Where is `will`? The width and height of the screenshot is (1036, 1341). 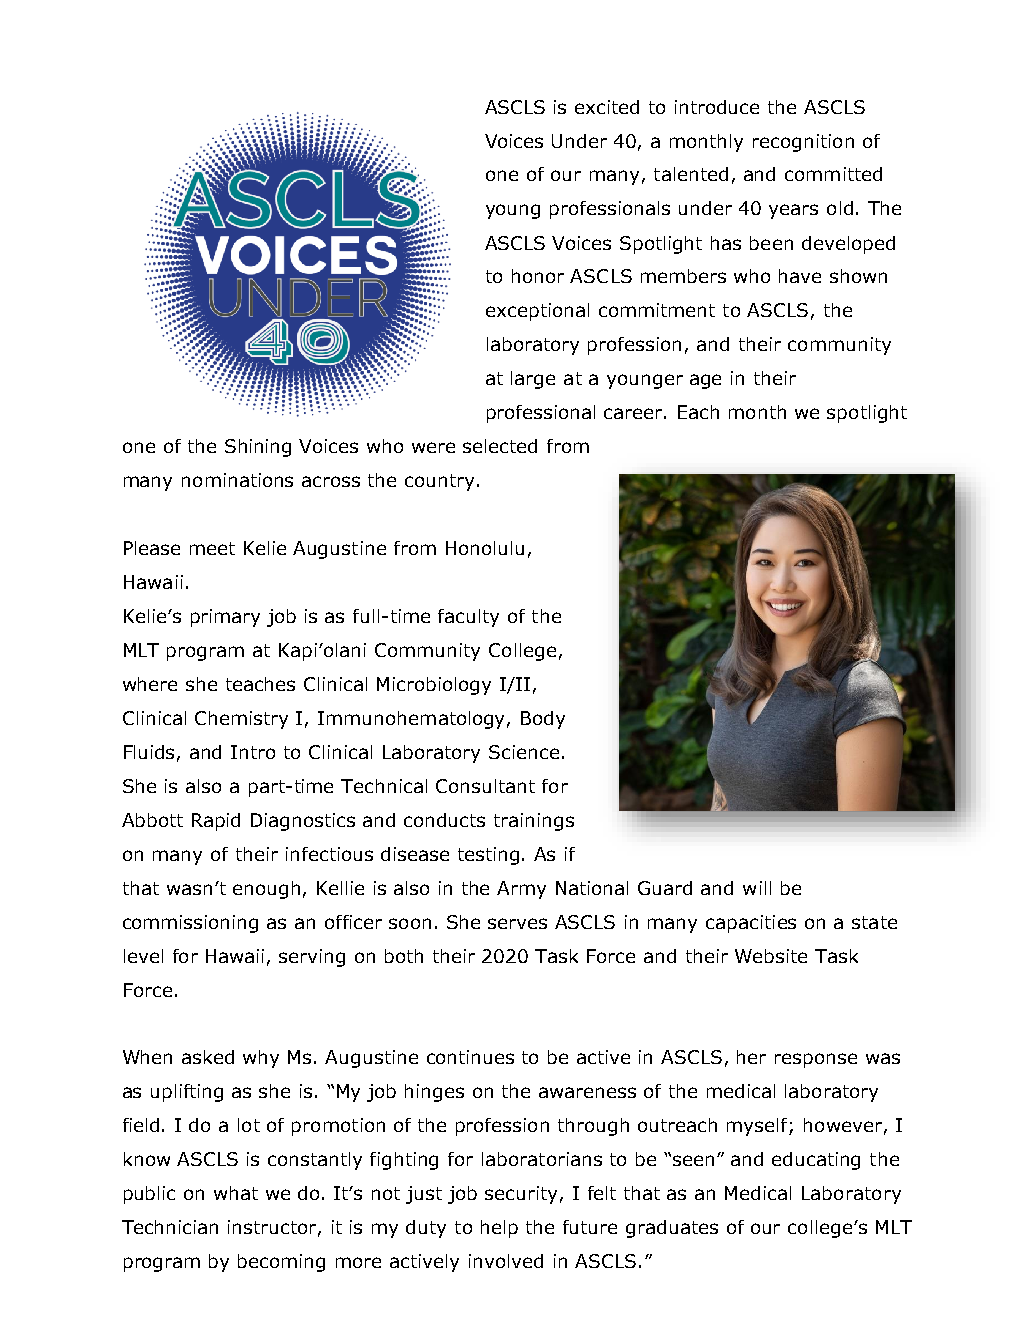 will is located at coordinates (757, 888).
